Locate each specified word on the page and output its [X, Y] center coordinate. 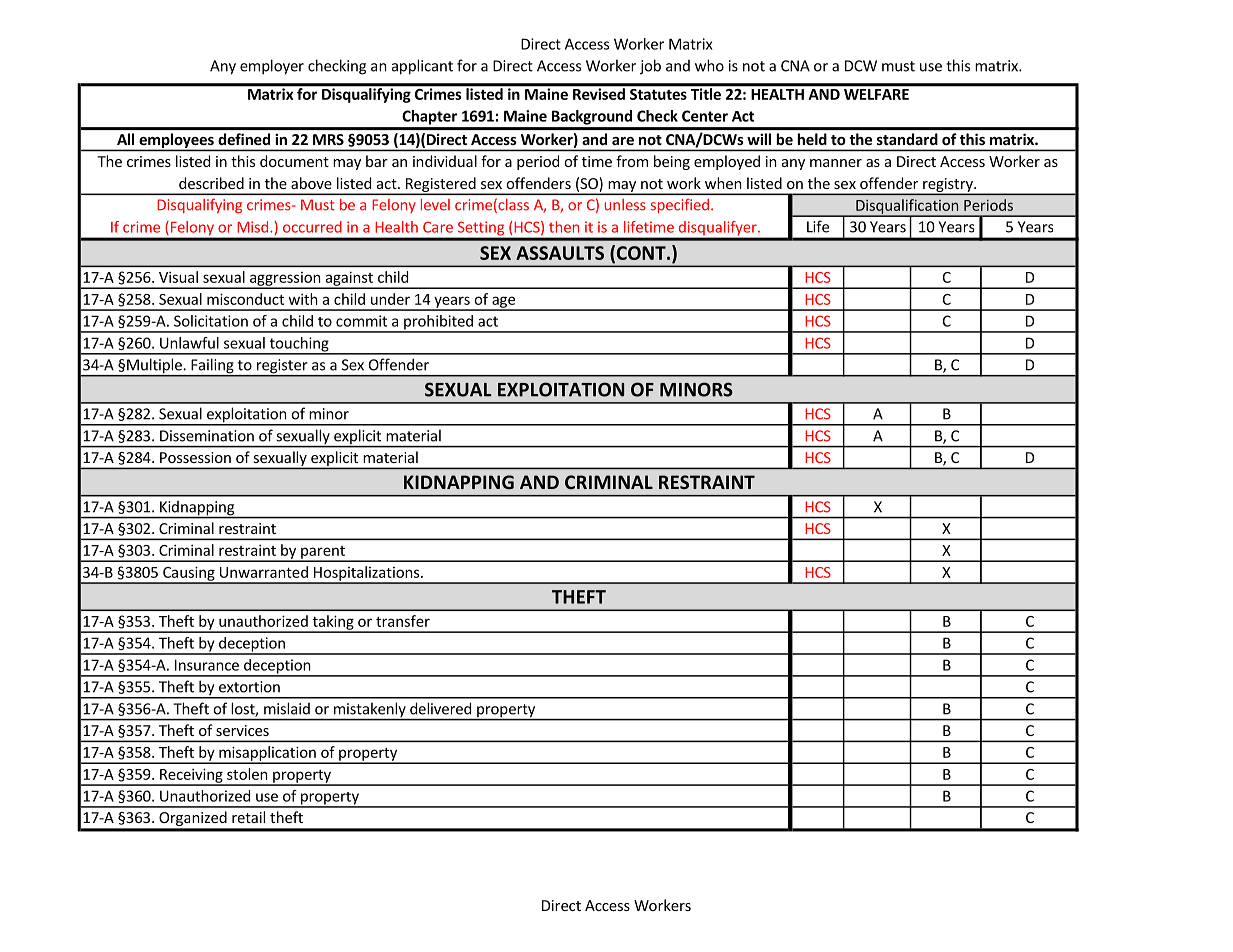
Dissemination [207, 436]
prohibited [438, 323]
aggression [284, 280]
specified [680, 206]
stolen [247, 774]
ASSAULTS [560, 253]
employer [272, 67]
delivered [440, 708]
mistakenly [370, 711]
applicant [422, 67]
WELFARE [876, 94]
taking [333, 623]
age [503, 303]
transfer [403, 621]
